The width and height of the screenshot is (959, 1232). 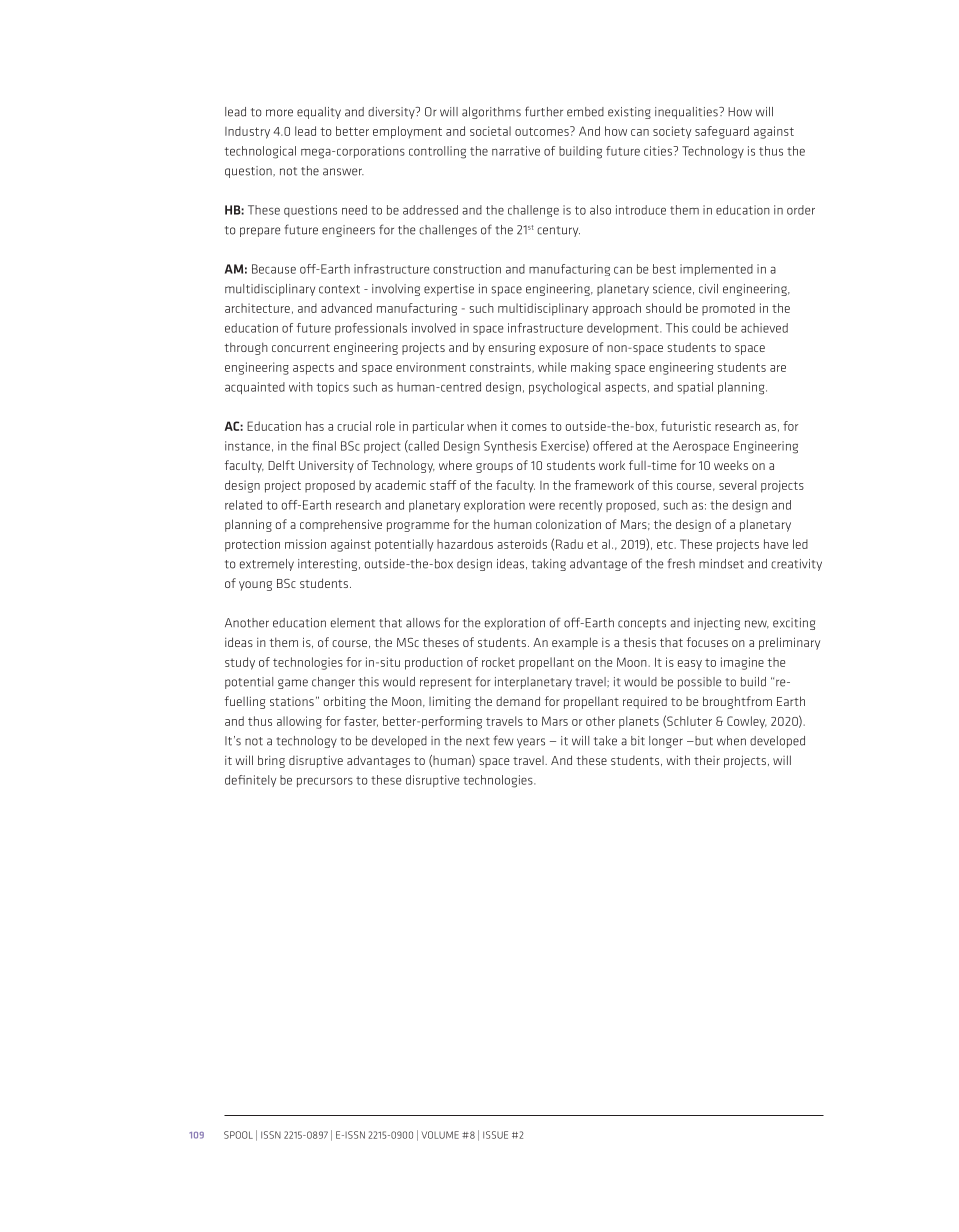 I want to click on SPOOL, so click(x=238, y=1135).
